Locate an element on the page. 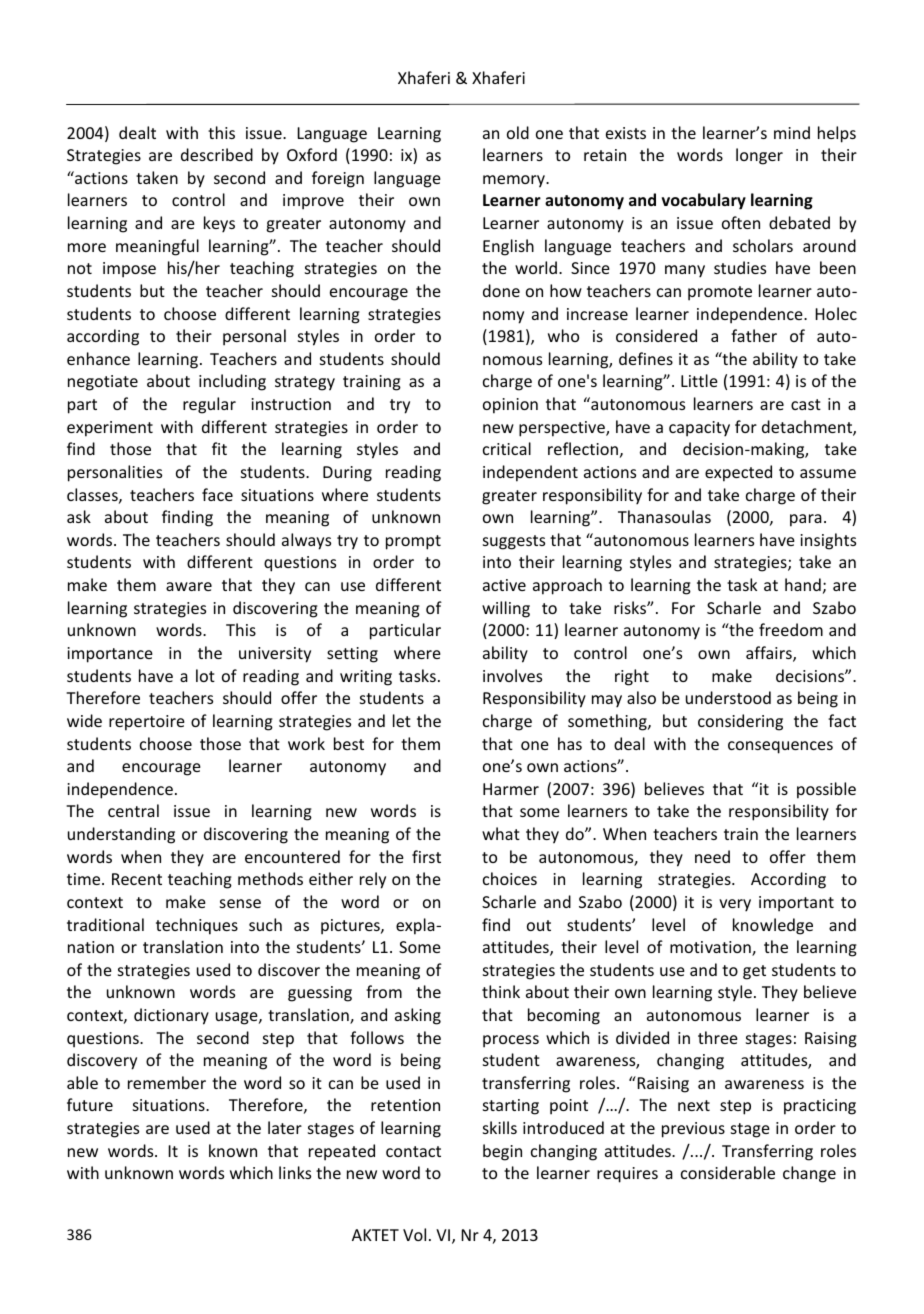 Image resolution: width=924 pixels, height=1314 pixels. prompt is located at coordinates (413, 542).
